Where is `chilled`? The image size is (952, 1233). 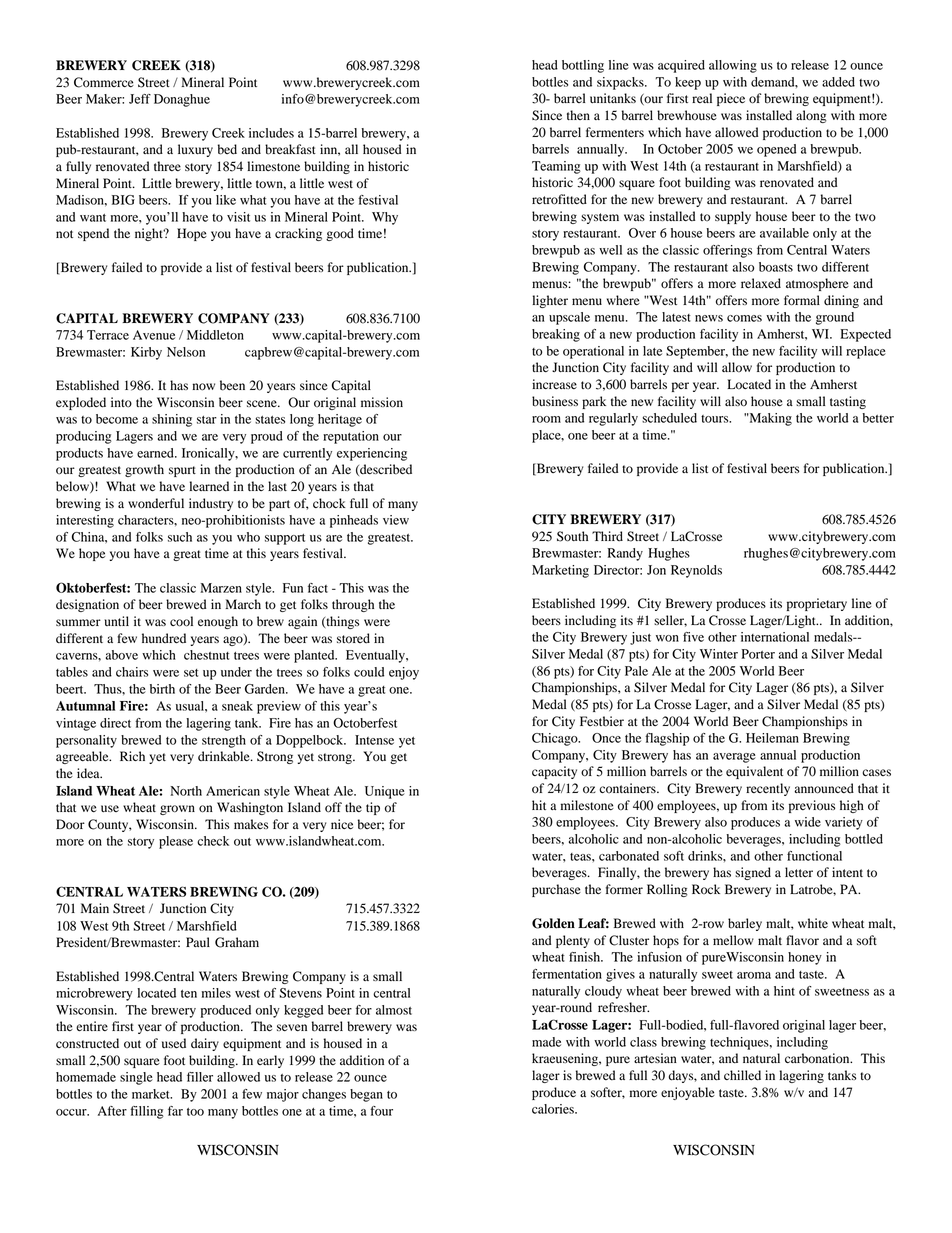
chilled is located at coordinates (742, 1075).
